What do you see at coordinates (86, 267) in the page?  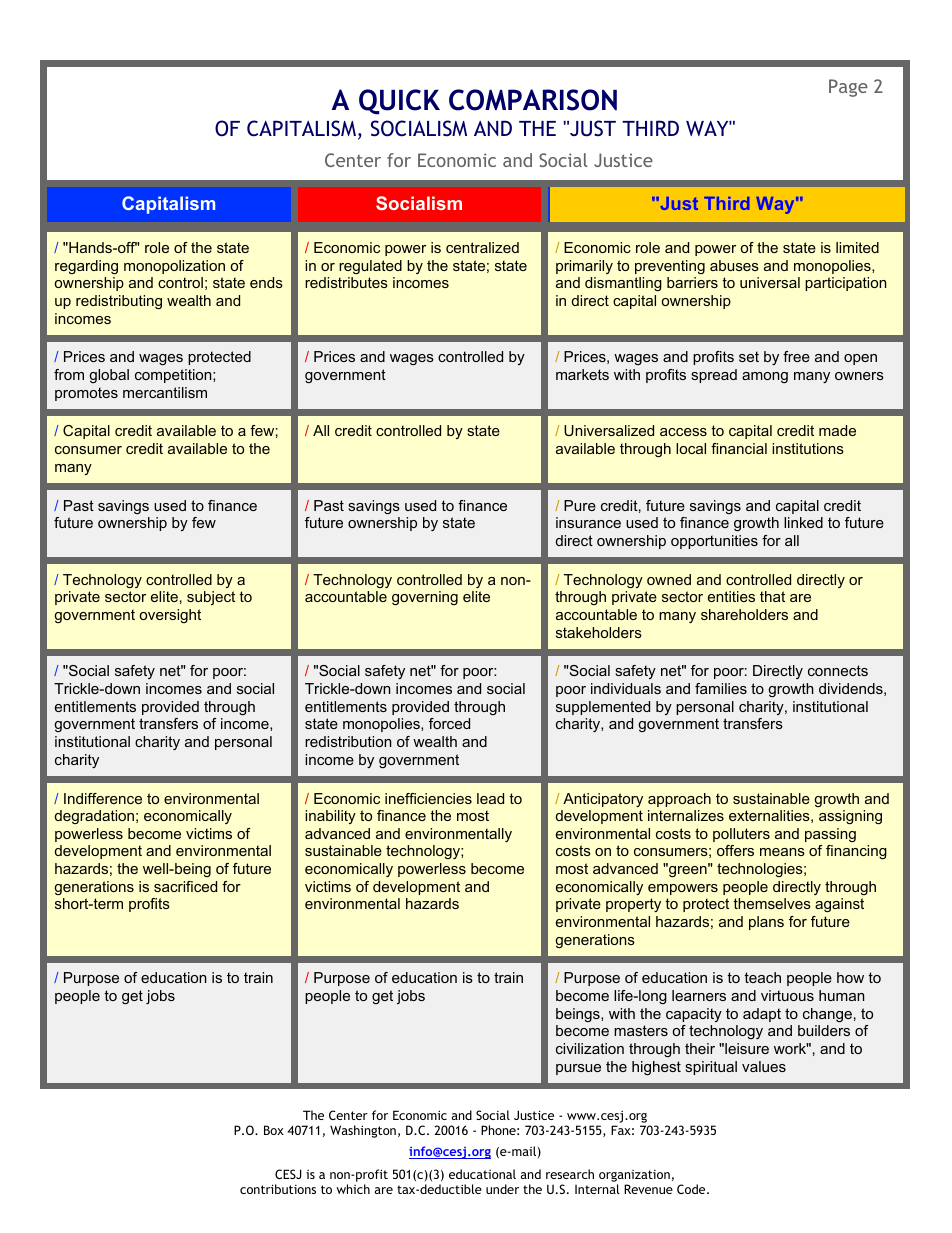 I see `regarding` at bounding box center [86, 267].
